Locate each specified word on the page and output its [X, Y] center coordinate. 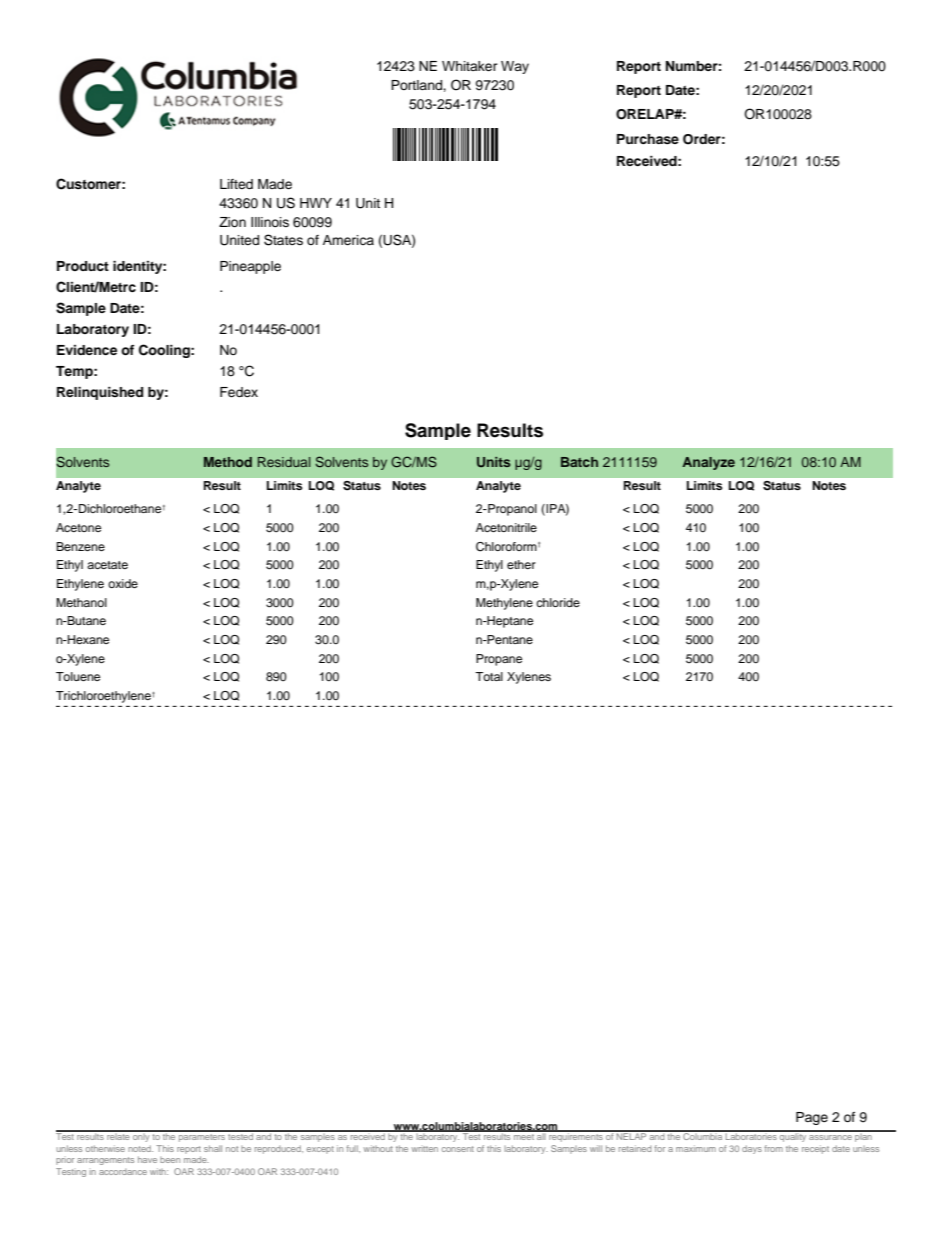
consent [458, 1149]
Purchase [648, 139]
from [773, 1148]
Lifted [236, 184]
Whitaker [470, 66]
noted [140, 1148]
